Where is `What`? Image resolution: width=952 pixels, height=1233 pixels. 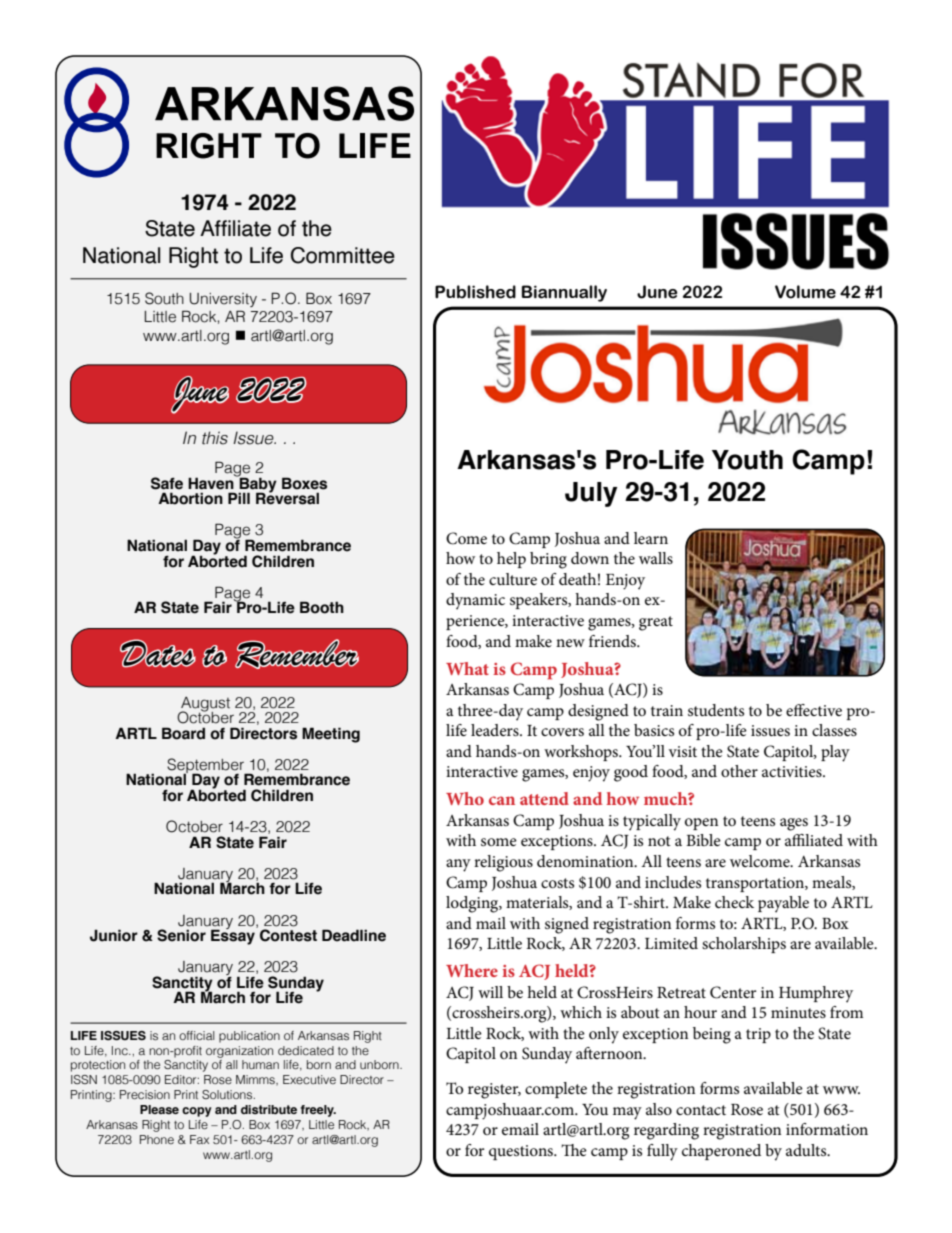
What is located at coordinates (467, 668).
